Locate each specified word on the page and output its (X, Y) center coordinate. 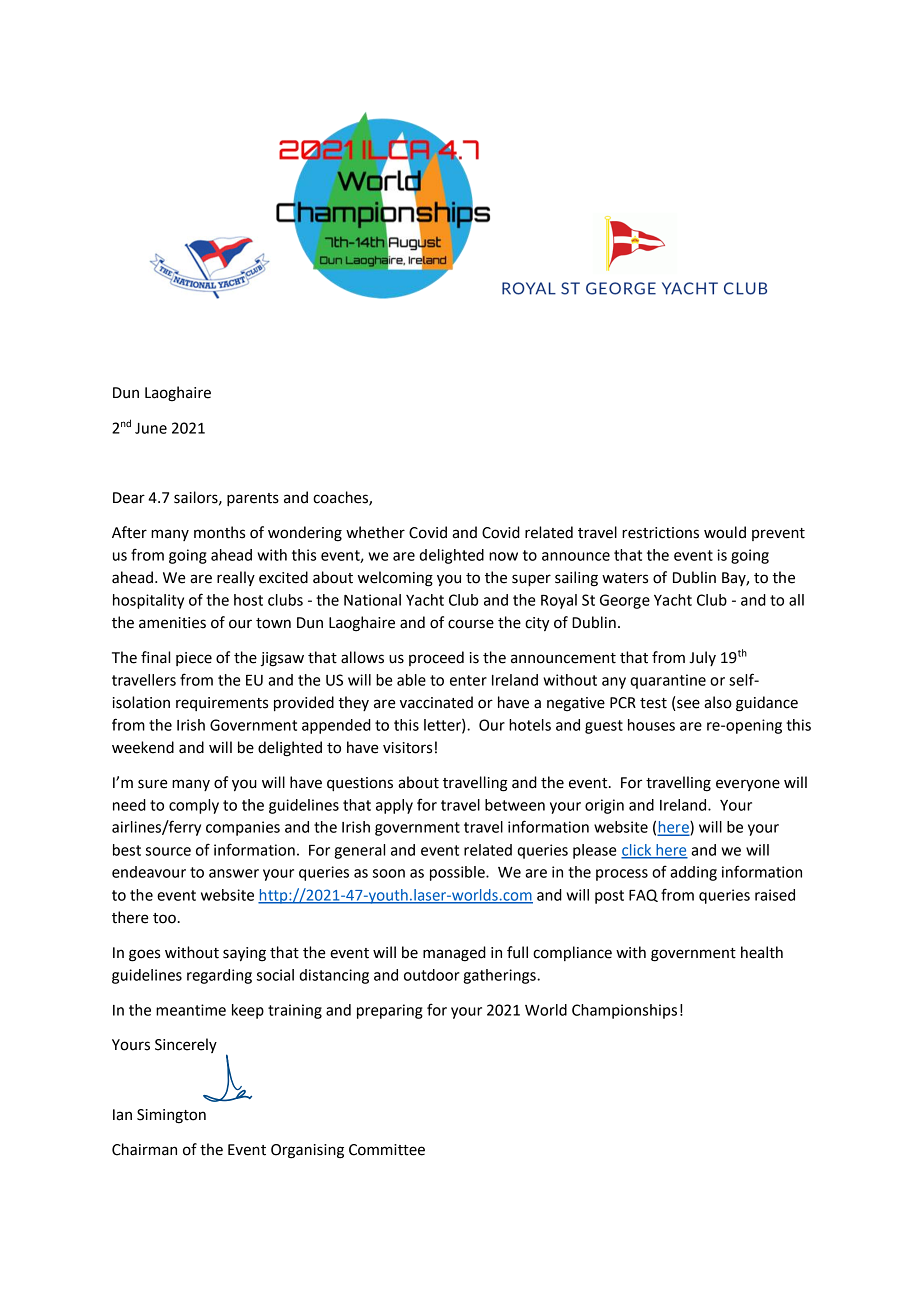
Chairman (144, 1149)
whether (375, 532)
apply (394, 806)
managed (454, 954)
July (702, 658)
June (151, 428)
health (762, 952)
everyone (748, 785)
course (471, 624)
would (725, 532)
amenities (172, 623)
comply (194, 806)
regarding (219, 976)
